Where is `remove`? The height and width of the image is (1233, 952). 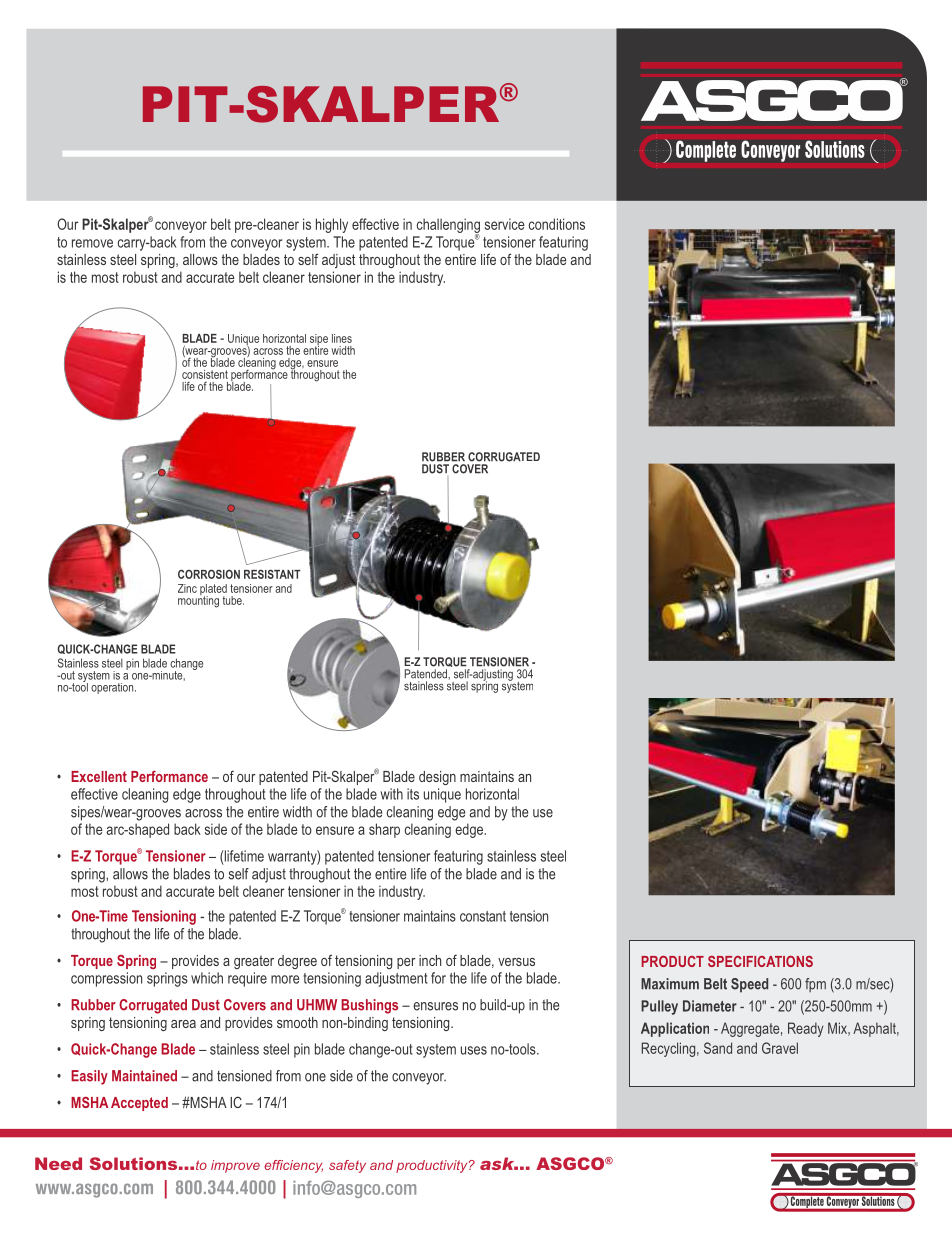 remove is located at coordinates (92, 243).
